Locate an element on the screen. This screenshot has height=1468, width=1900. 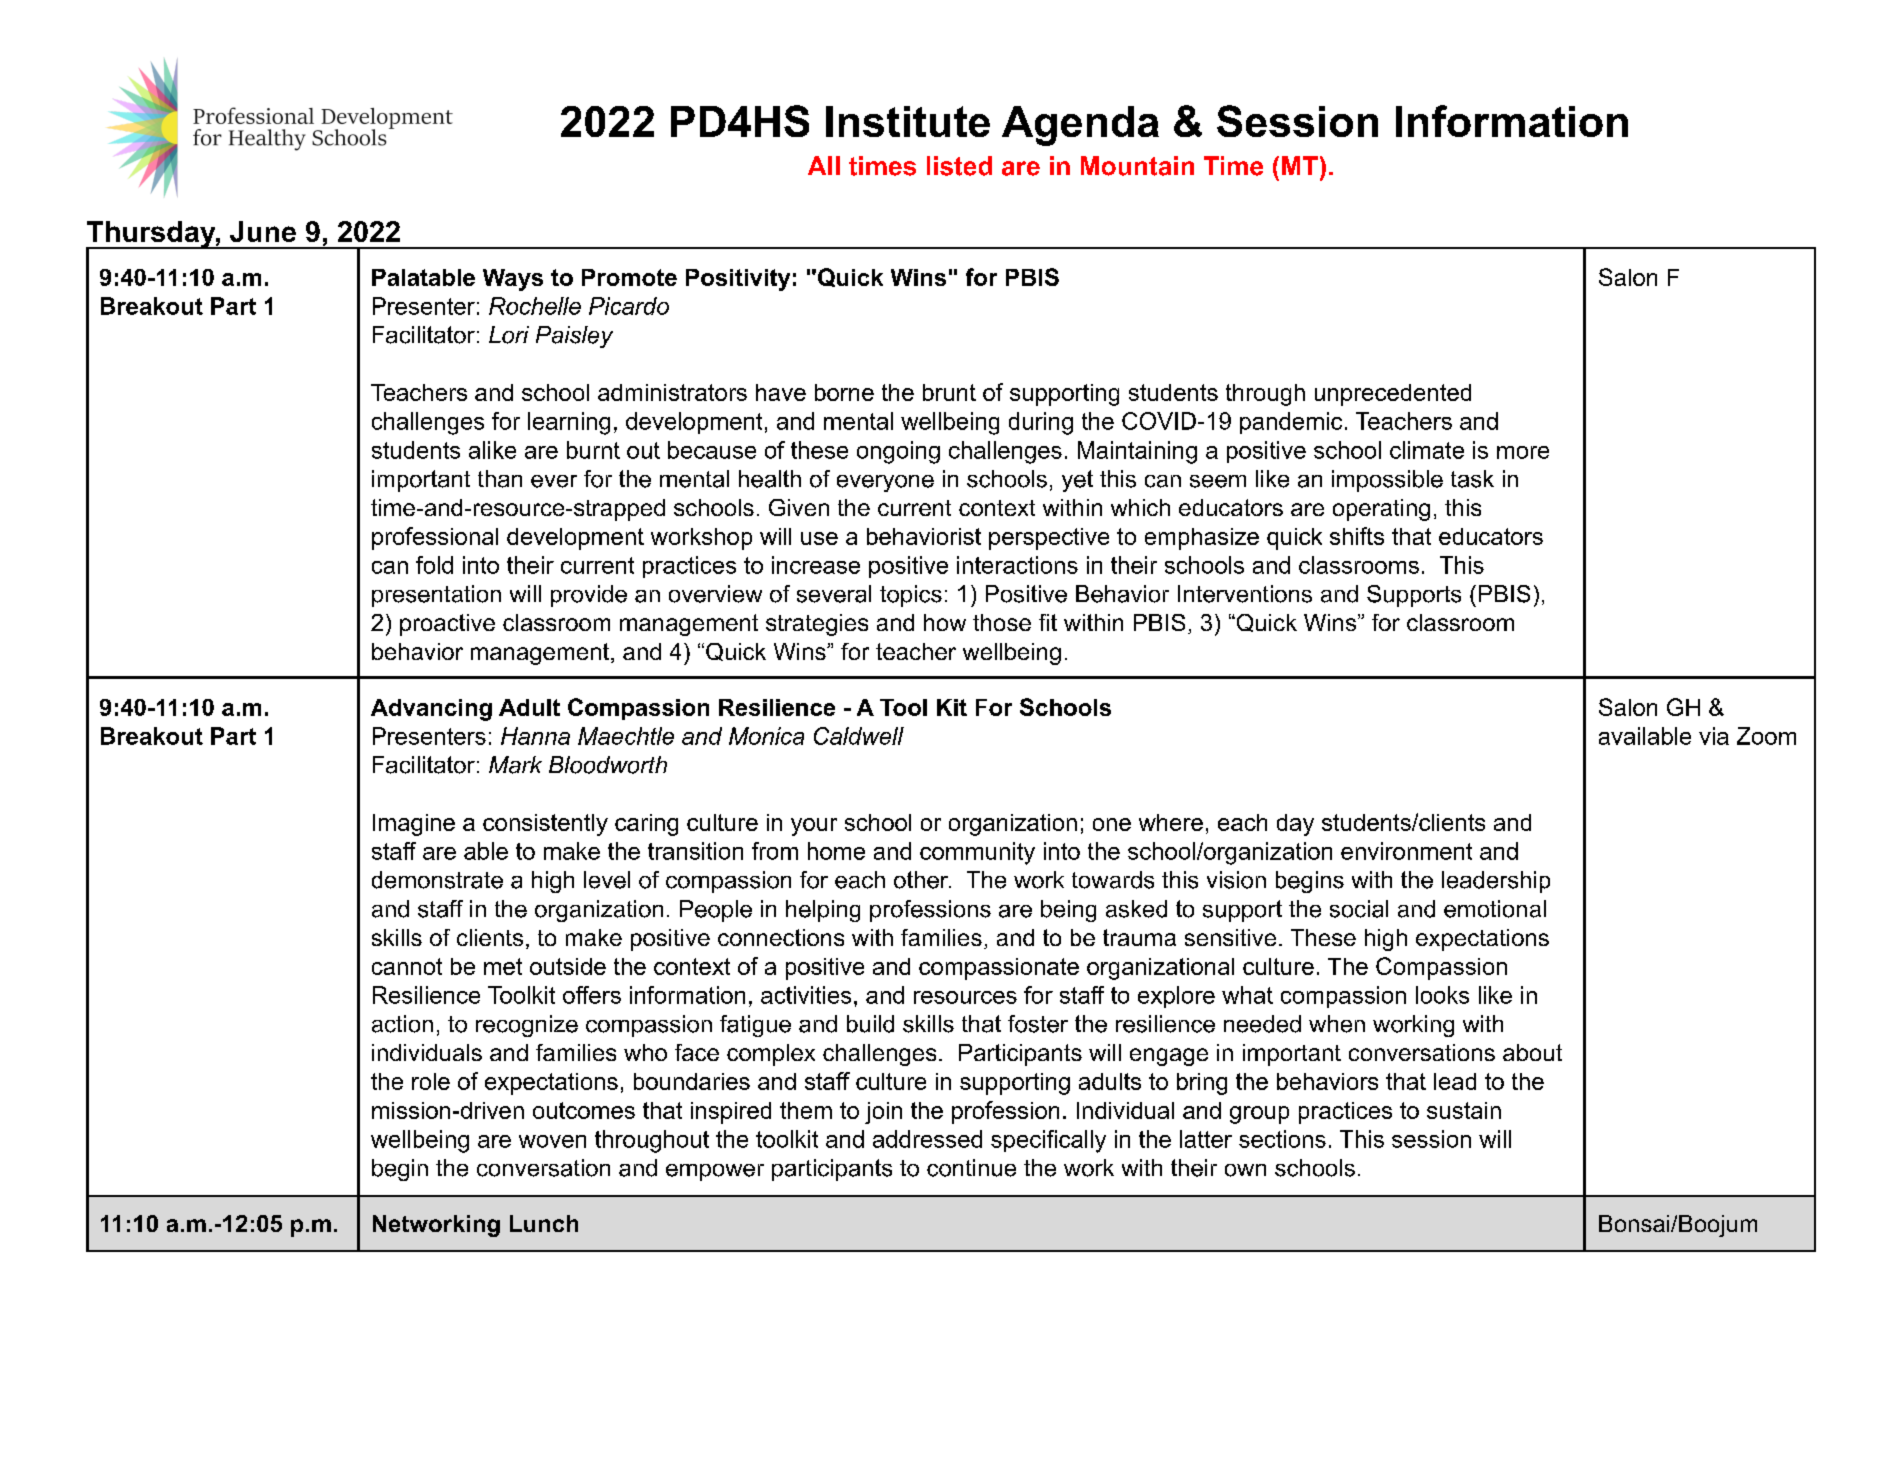
more is located at coordinates (1523, 452).
